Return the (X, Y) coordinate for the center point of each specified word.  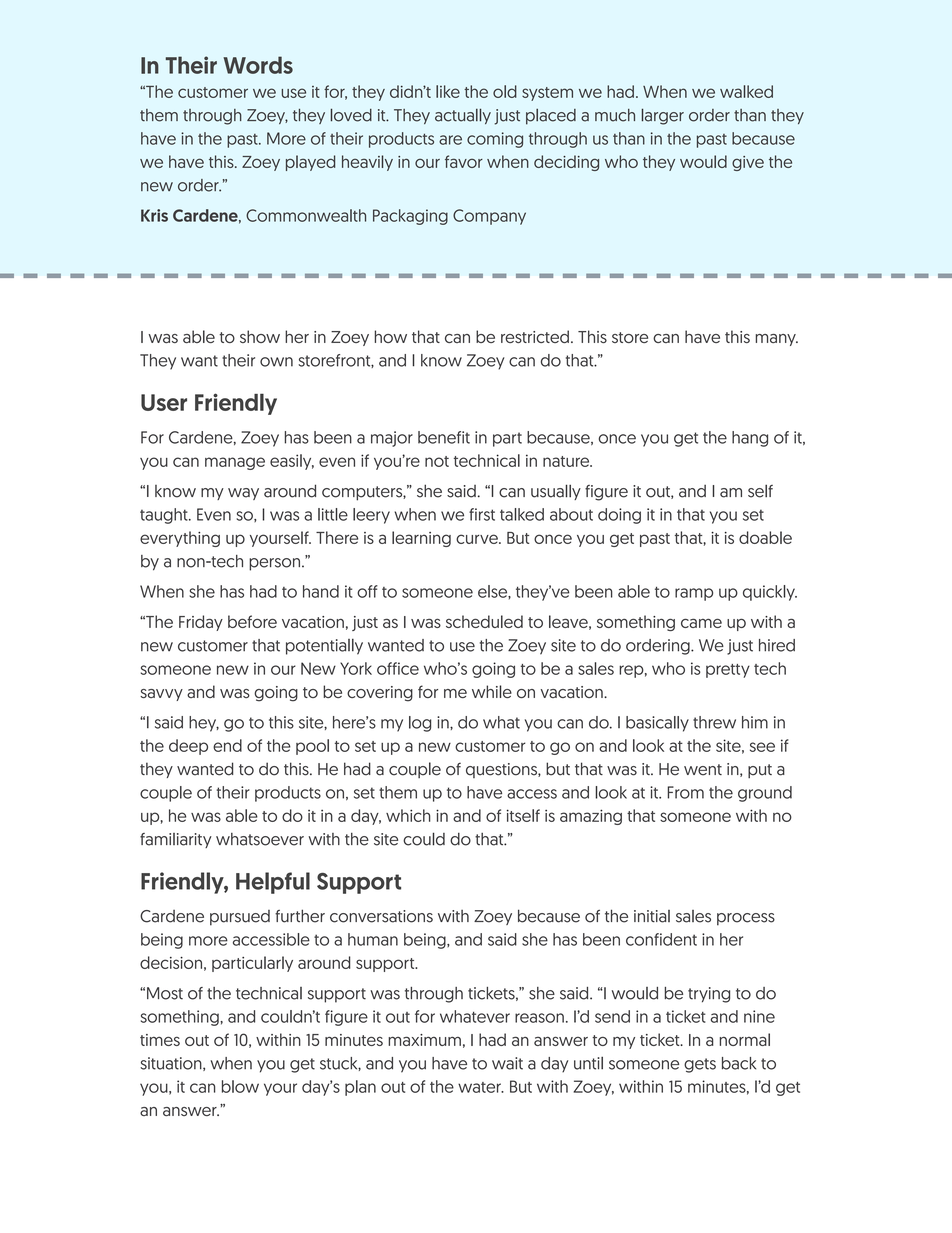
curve (478, 539)
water (480, 1087)
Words (258, 65)
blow (240, 1086)
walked (746, 91)
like (448, 91)
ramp (694, 594)
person (276, 564)
